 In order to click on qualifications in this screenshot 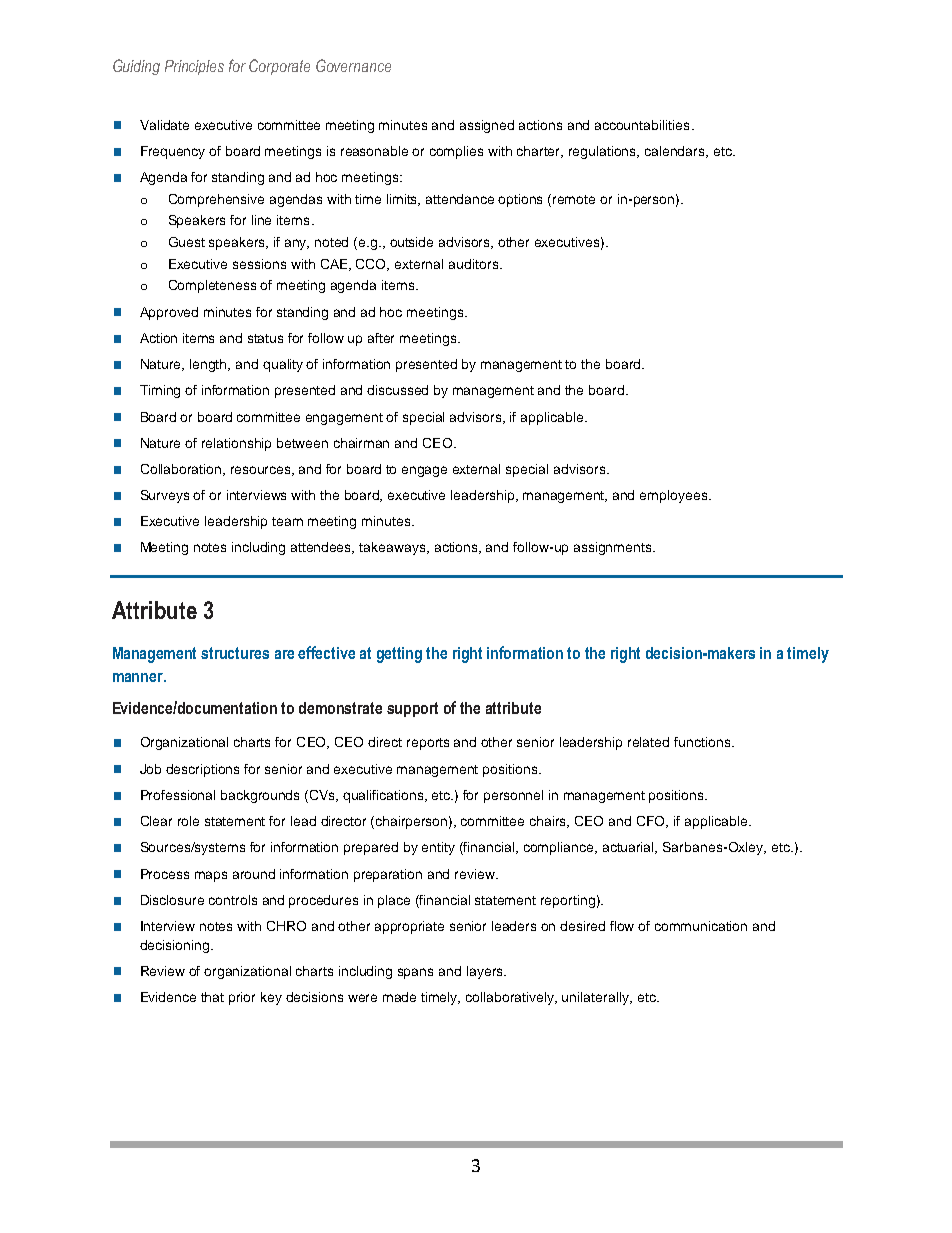, I will do `click(385, 796)`.
